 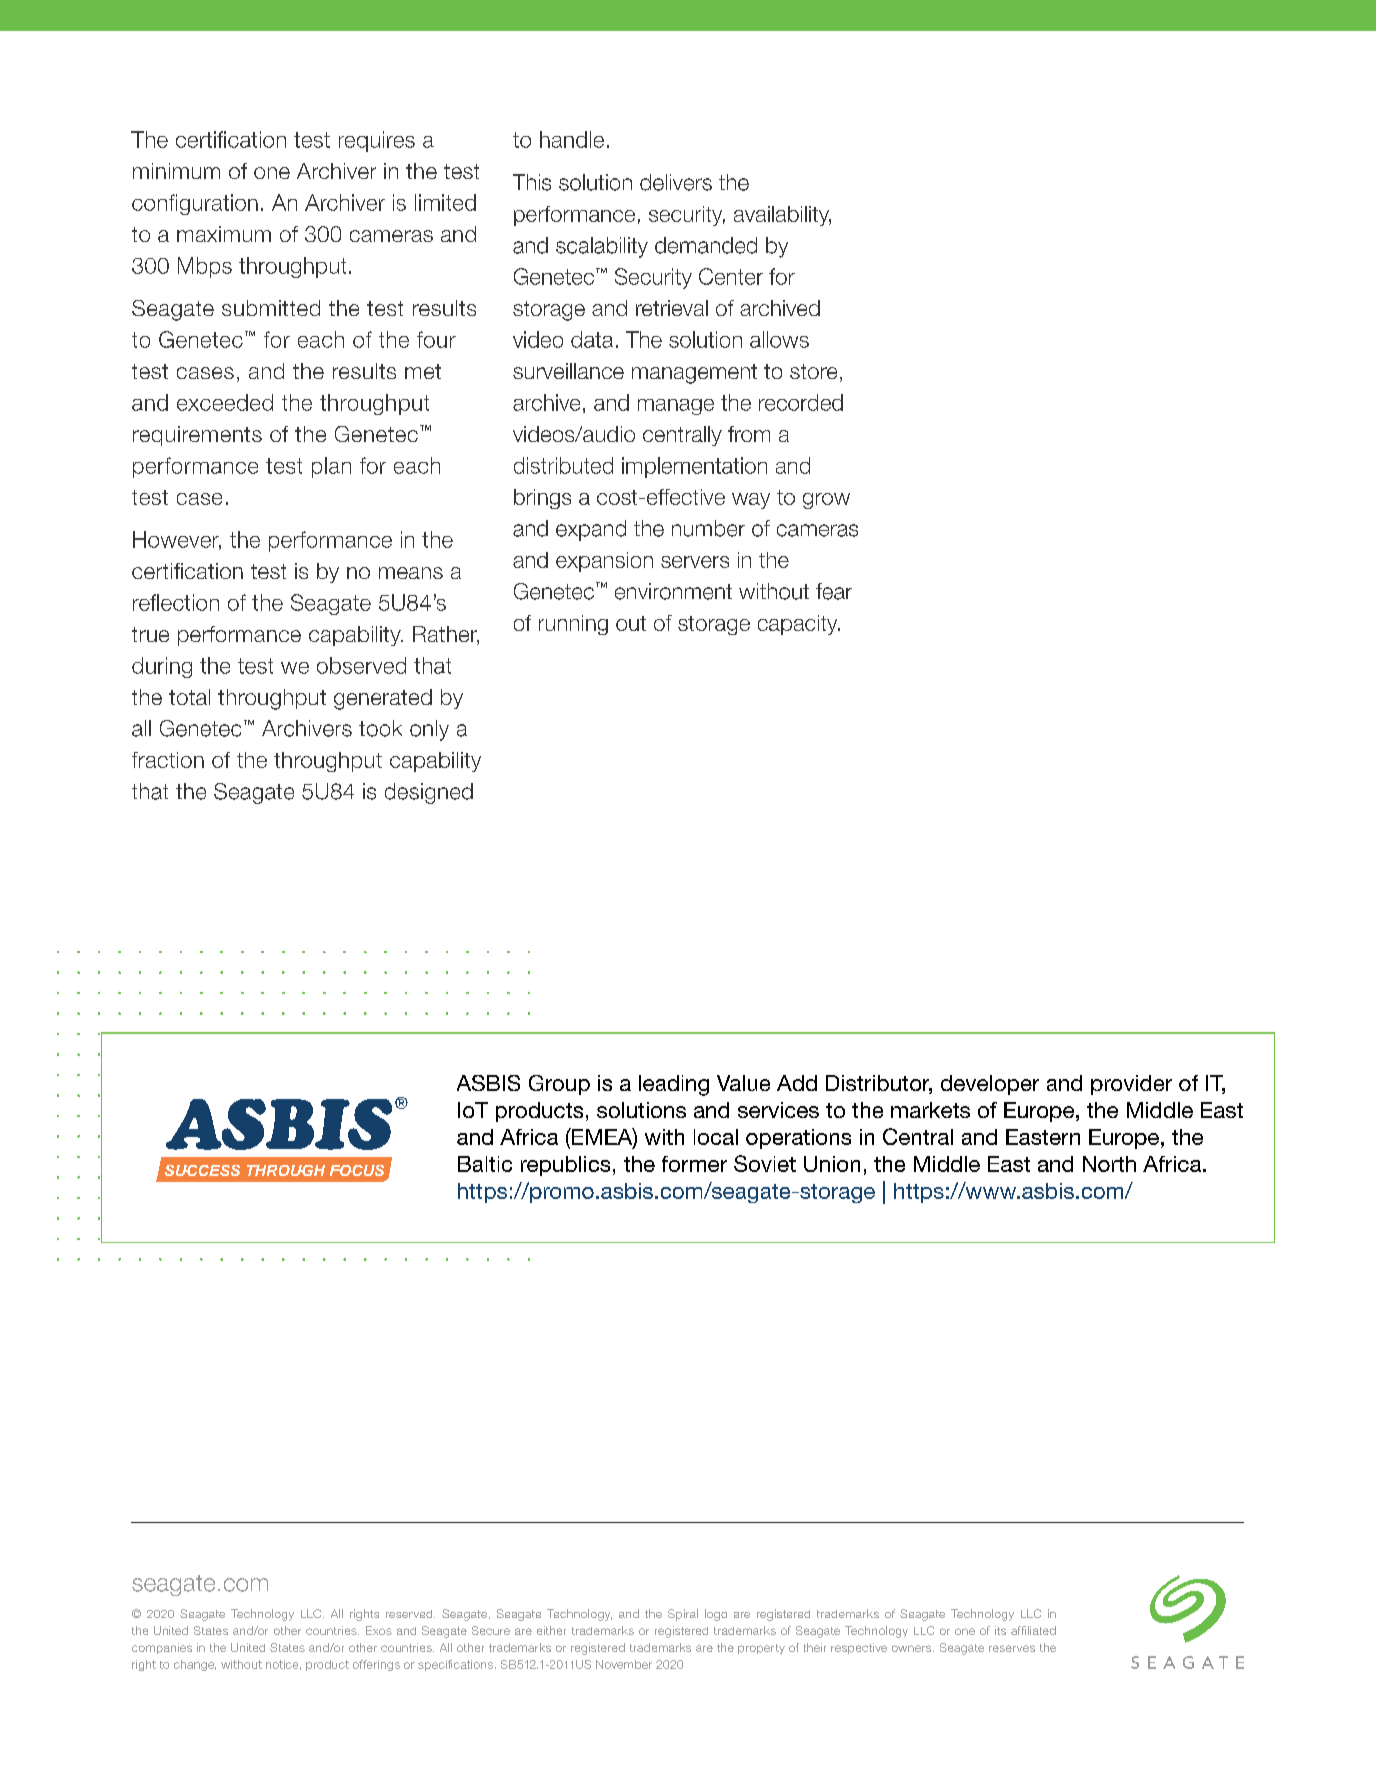 What do you see at coordinates (195, 1665) in the page?
I see `change` at bounding box center [195, 1665].
